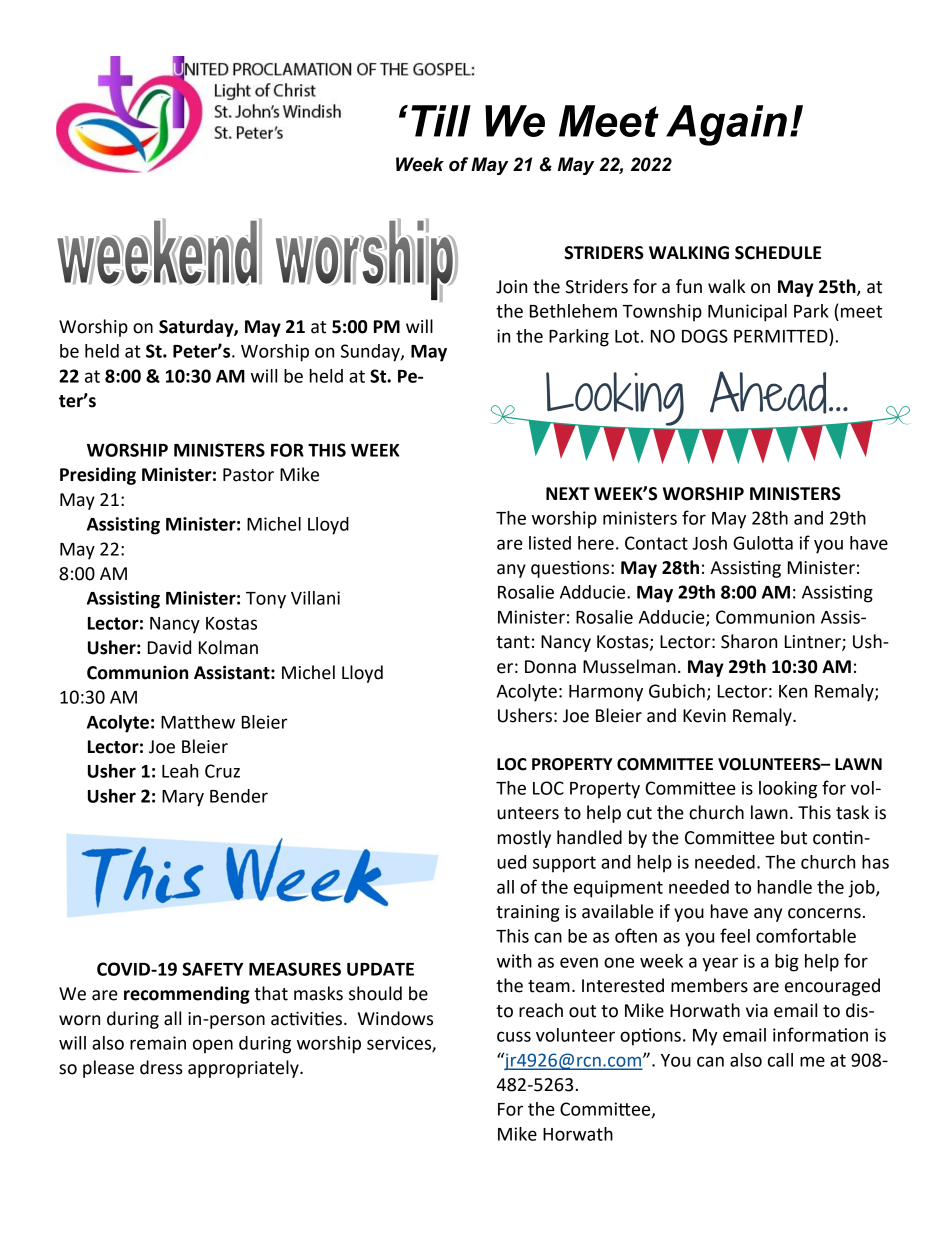 The image size is (952, 1233). Describe the element at coordinates (794, 837) in the page. I see `but` at that location.
